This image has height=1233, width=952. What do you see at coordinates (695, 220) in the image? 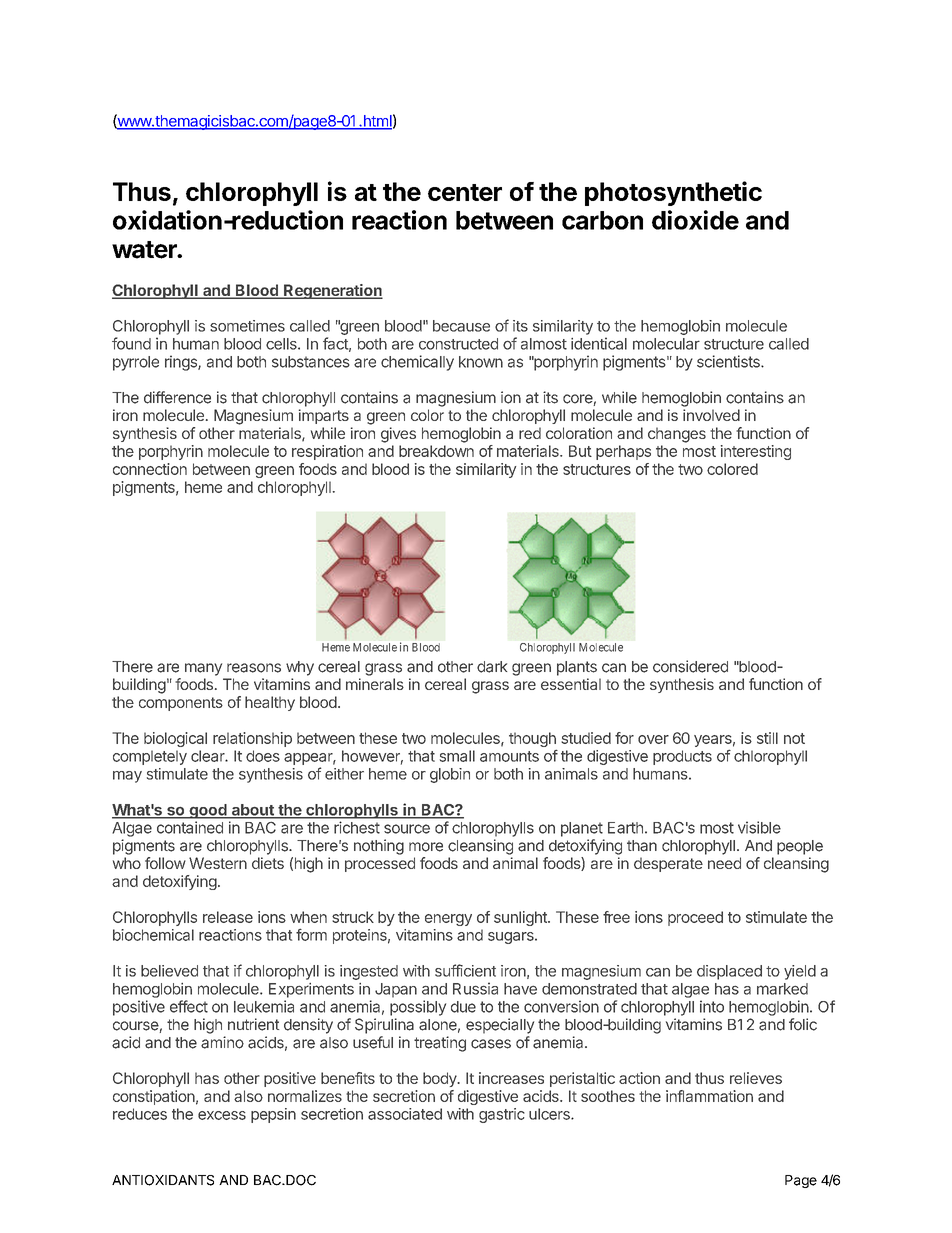
I see `dioxide` at bounding box center [695, 220].
